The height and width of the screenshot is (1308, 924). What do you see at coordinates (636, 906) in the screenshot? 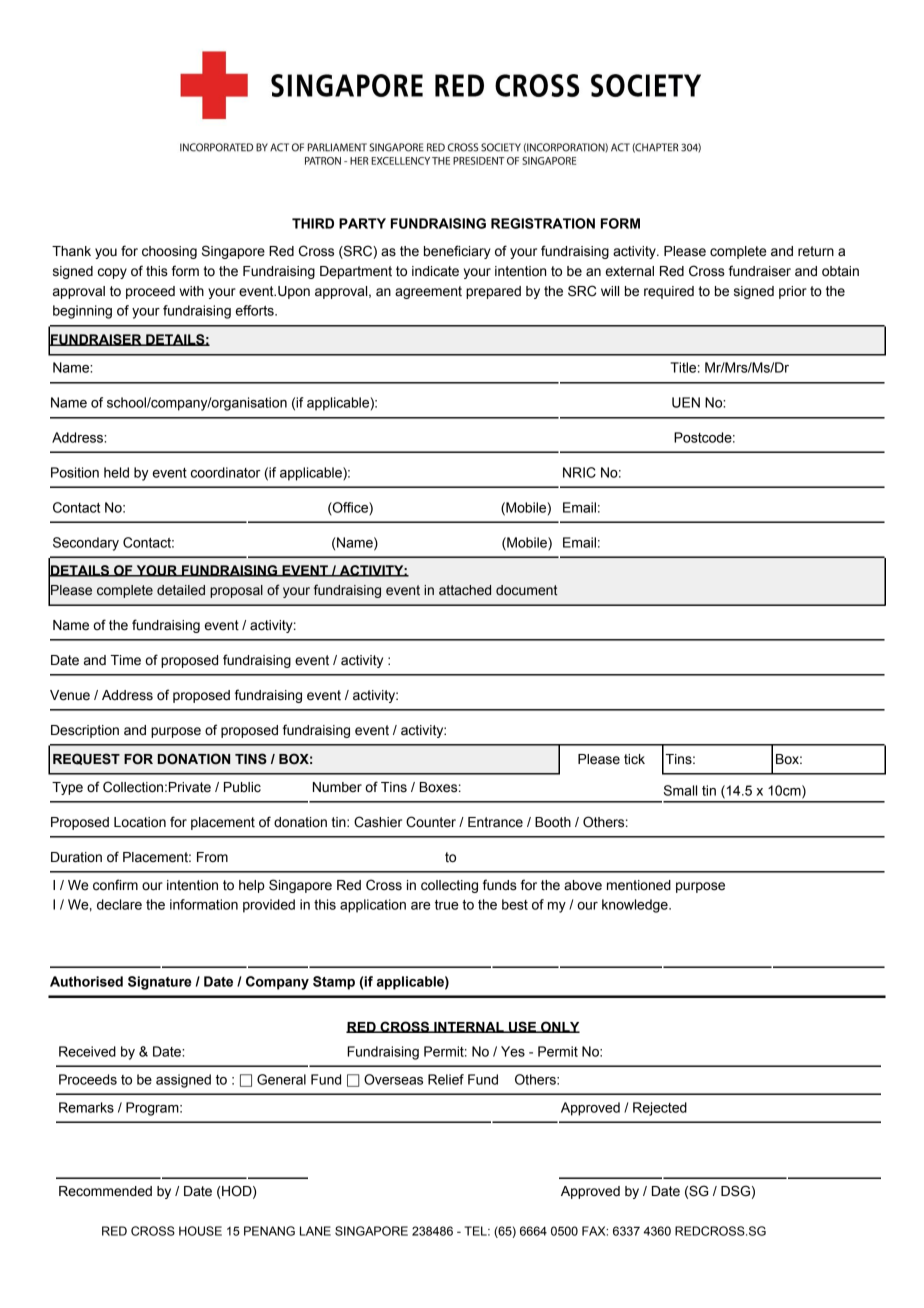
I see `knowledge` at bounding box center [636, 906].
